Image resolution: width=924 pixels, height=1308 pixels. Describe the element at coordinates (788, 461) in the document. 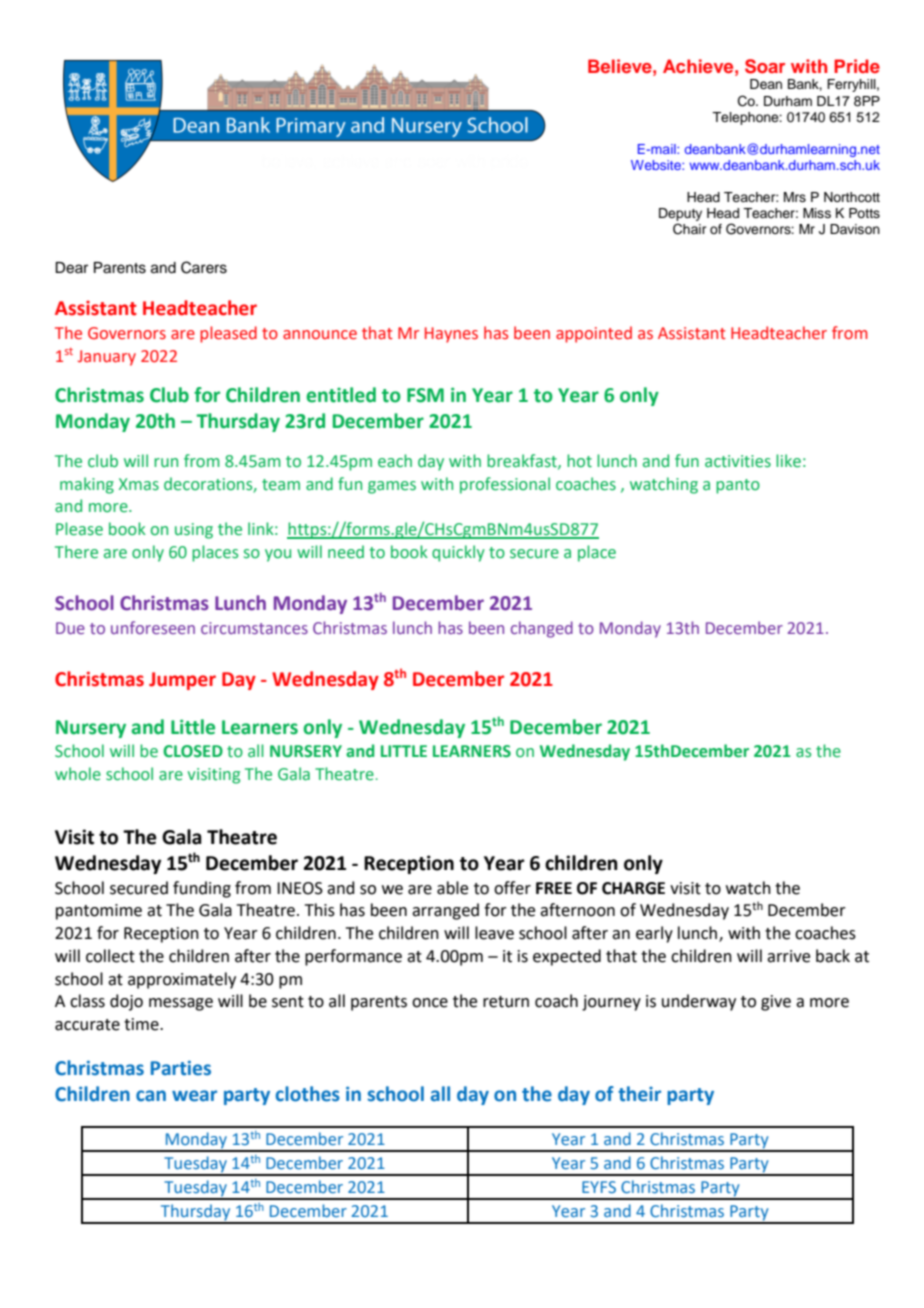

I see `like` at that location.
